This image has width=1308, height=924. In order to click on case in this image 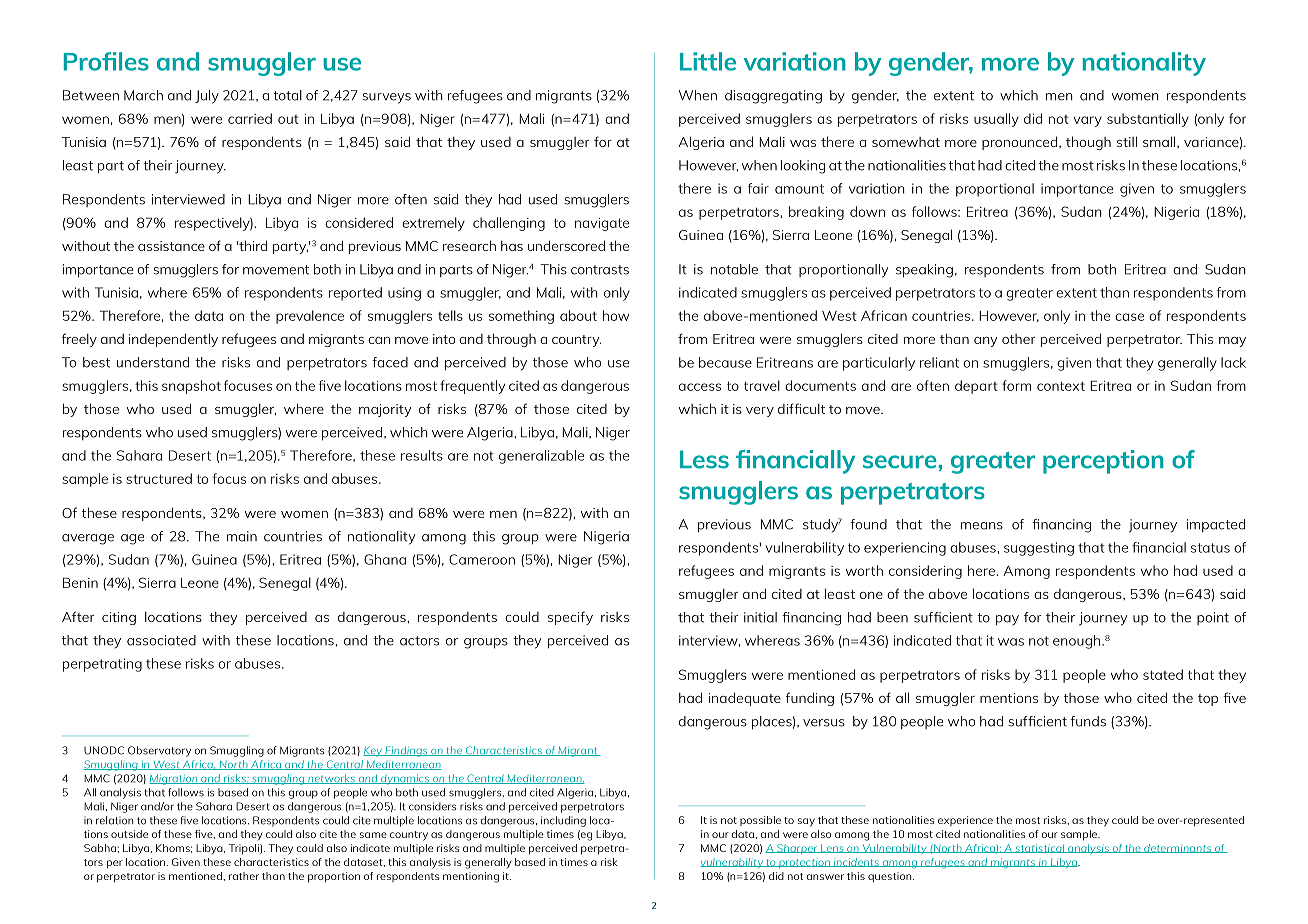, I will do `click(1129, 317)`.
